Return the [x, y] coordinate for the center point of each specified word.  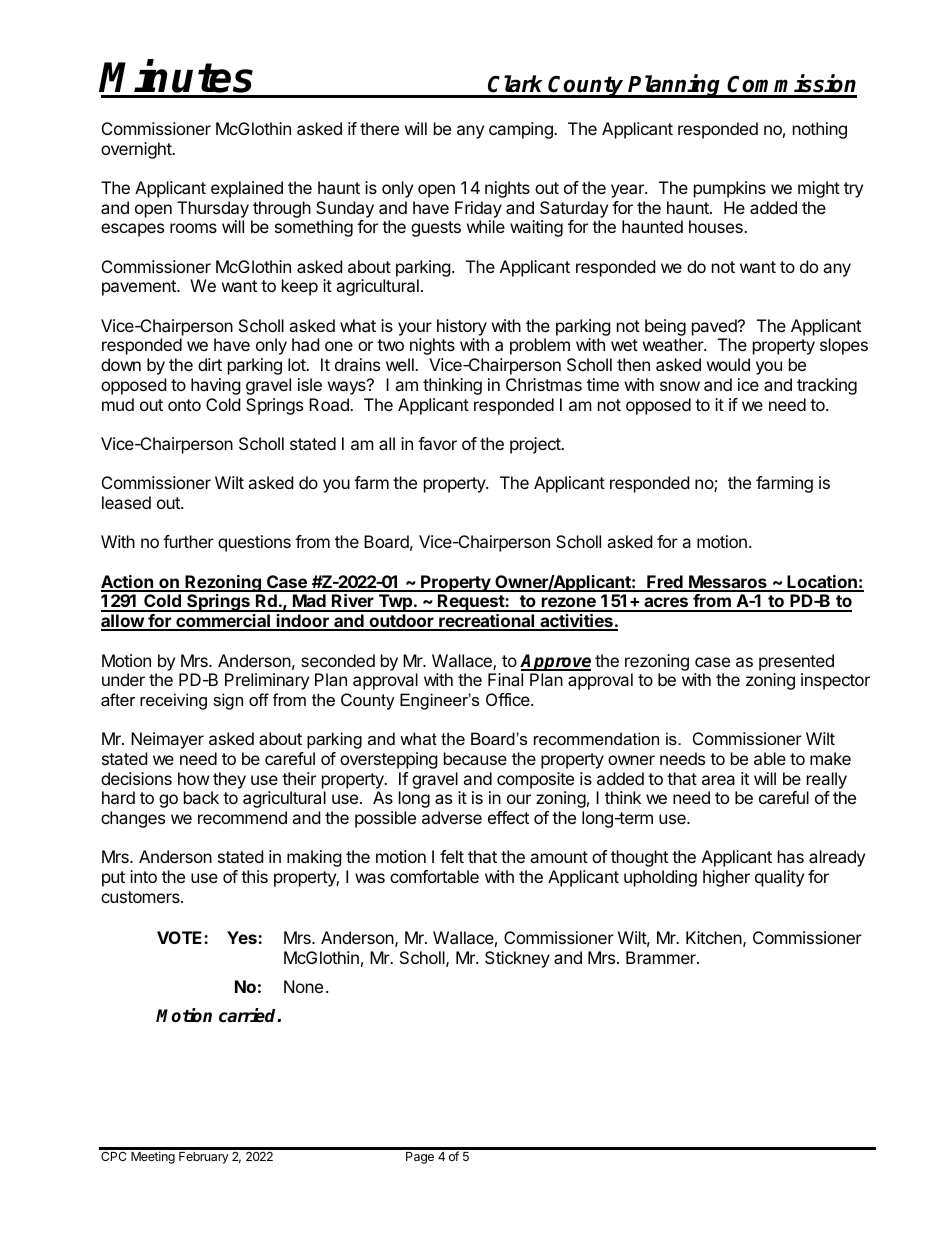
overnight [137, 150]
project [536, 445]
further [188, 541]
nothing [820, 130]
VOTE [181, 937]
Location [822, 583]
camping [522, 130]
